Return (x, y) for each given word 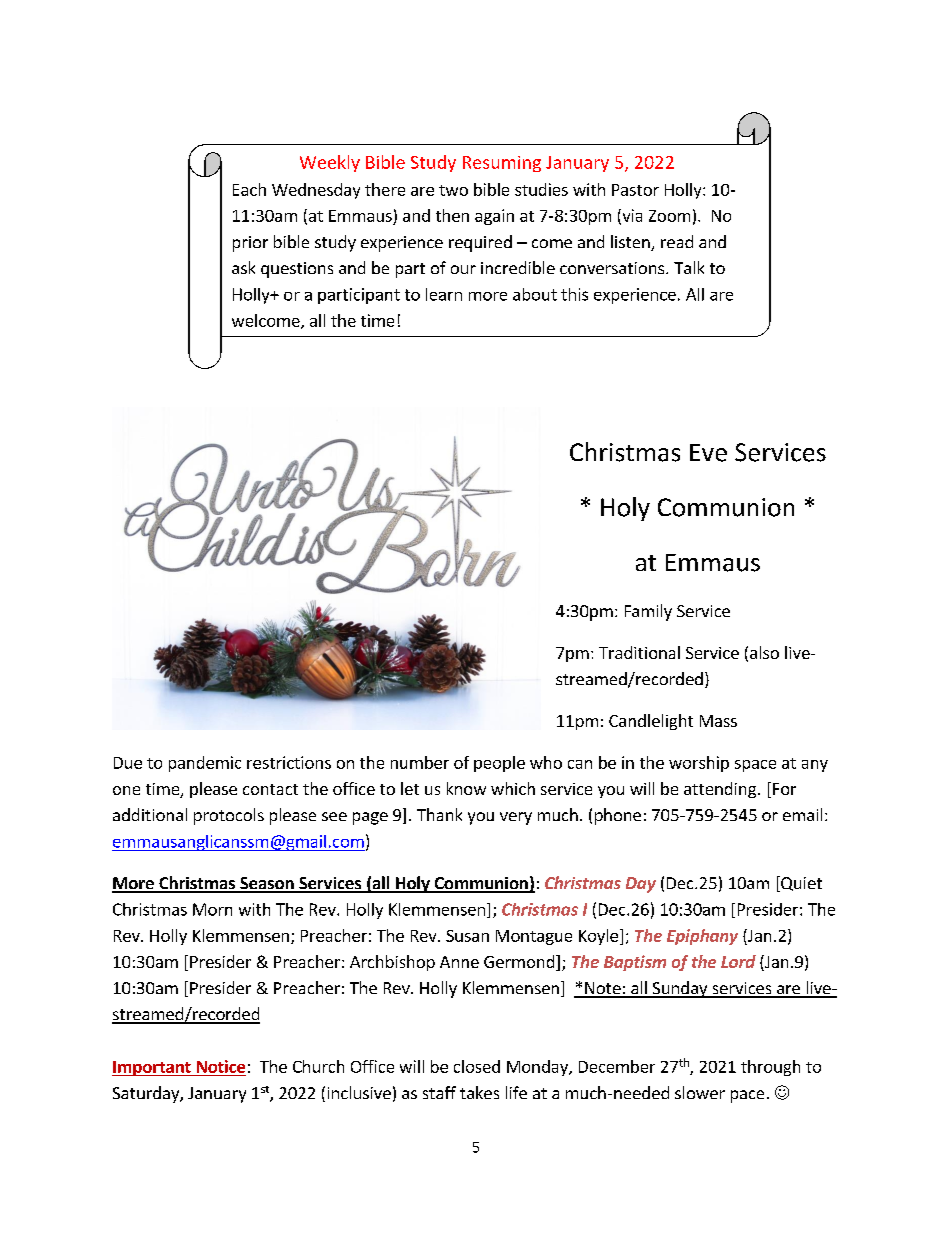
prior (250, 244)
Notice (220, 1068)
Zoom (669, 216)
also (764, 652)
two (453, 190)
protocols (229, 816)
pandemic (205, 764)
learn (444, 294)
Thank (439, 814)
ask (243, 267)
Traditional (639, 652)
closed (477, 1066)
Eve (708, 453)
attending (720, 790)
